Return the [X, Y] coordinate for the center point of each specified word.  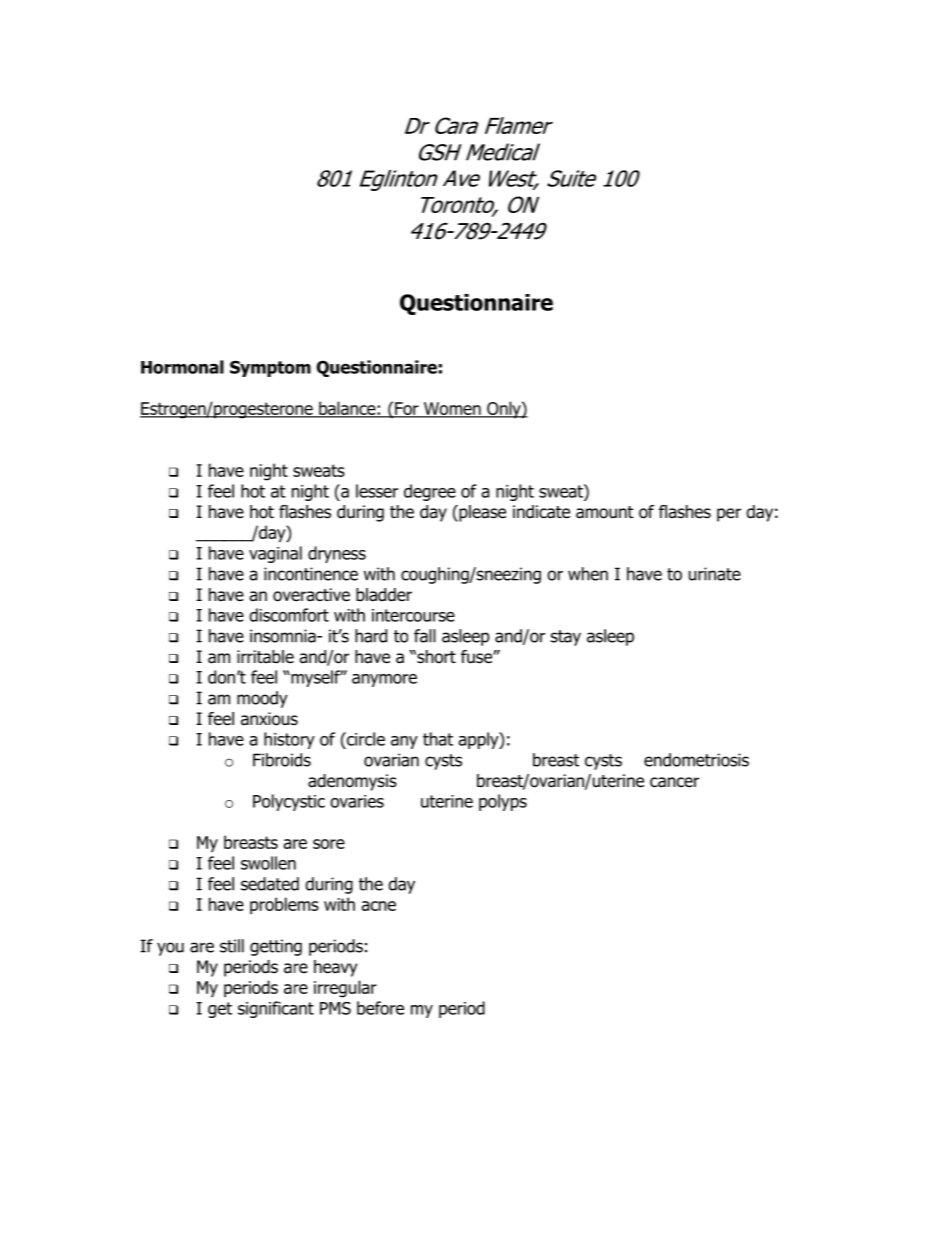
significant [276, 1009]
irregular [345, 989]
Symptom [270, 368]
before [380, 1008]
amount [605, 512]
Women [452, 410]
